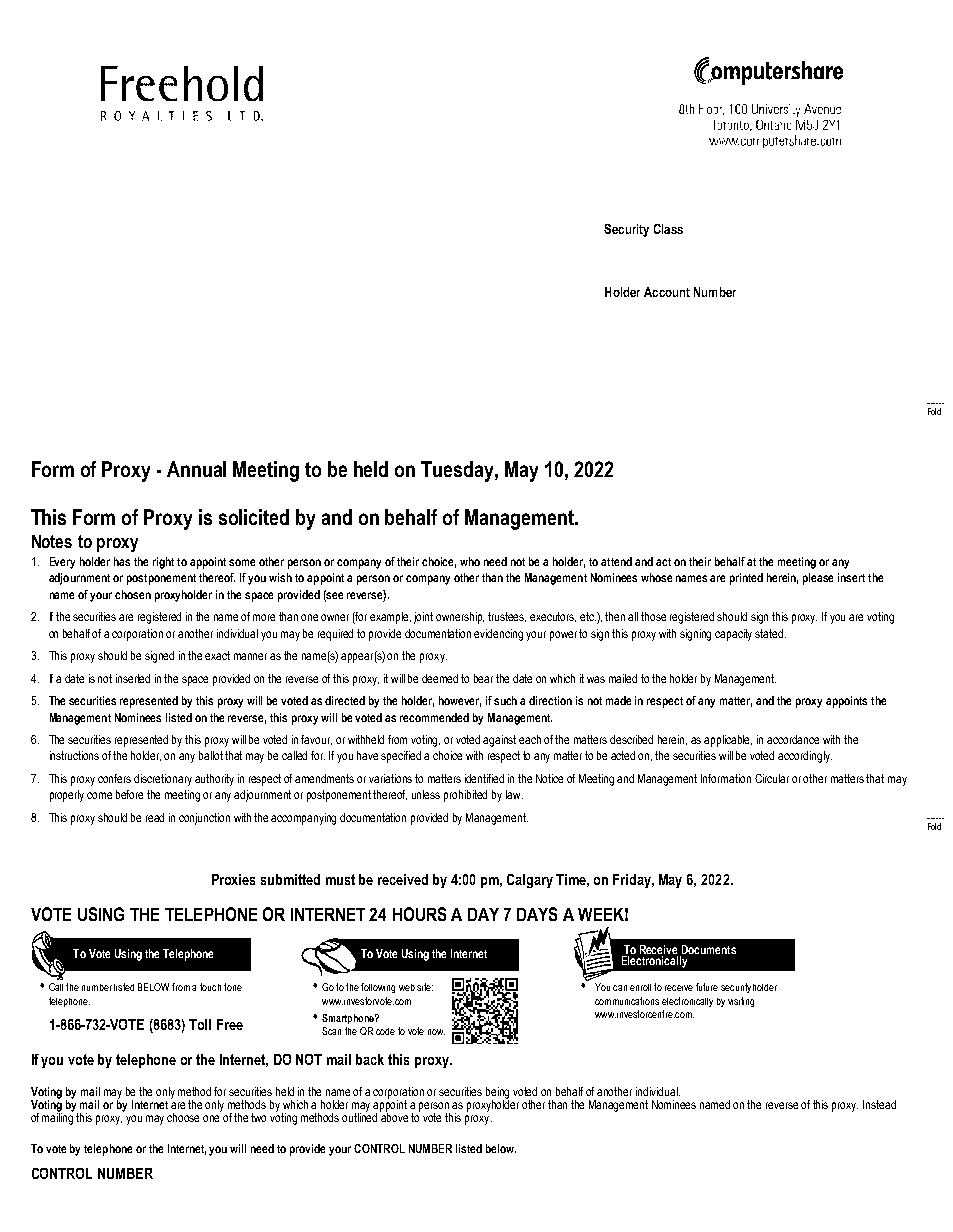 The width and height of the screenshot is (953, 1232). Describe the element at coordinates (818, 579) in the screenshot. I see `please` at that location.
